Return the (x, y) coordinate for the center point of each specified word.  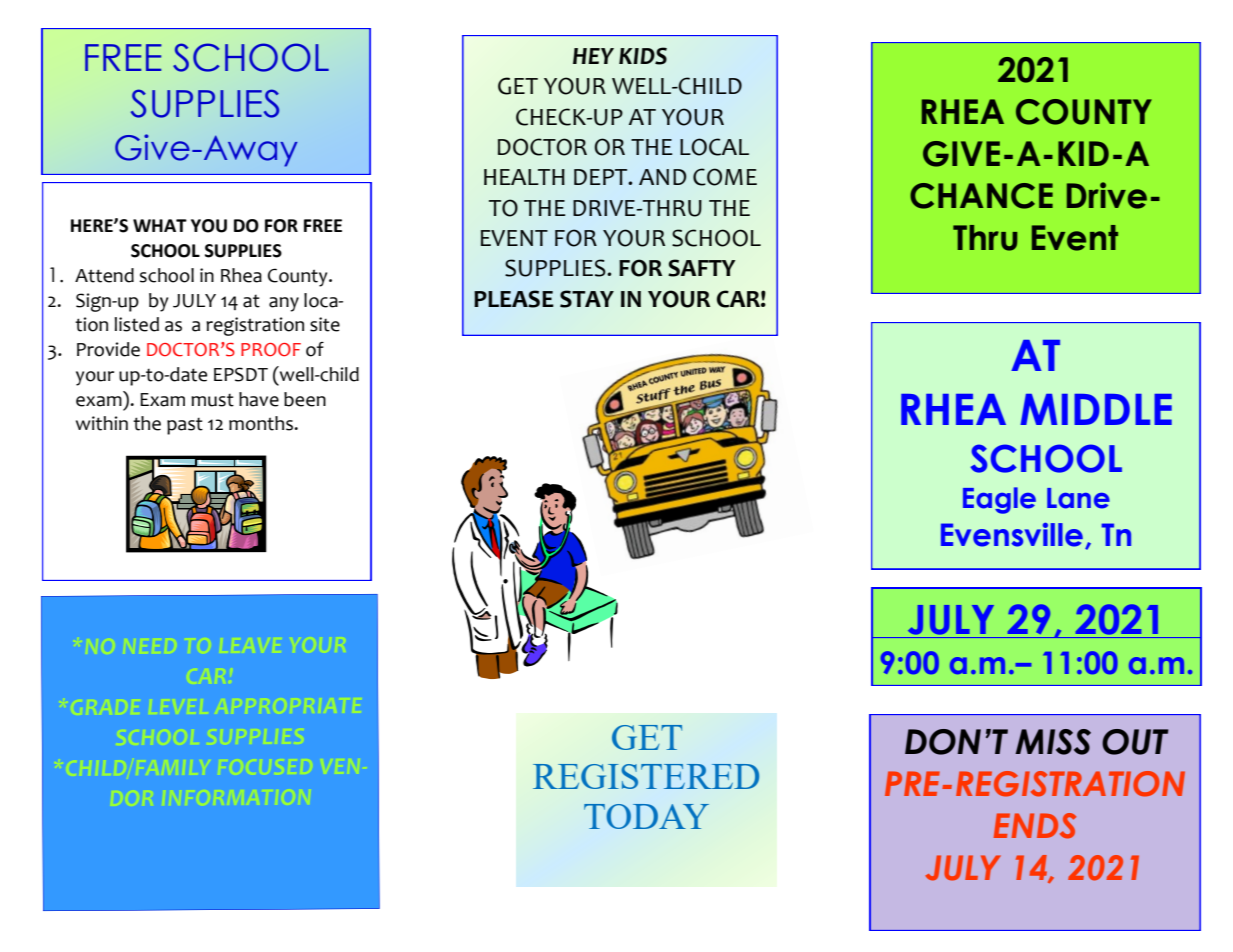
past (185, 426)
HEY (593, 56)
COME (725, 177)
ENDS (1035, 826)
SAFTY (701, 268)
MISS (1053, 742)
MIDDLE (1096, 409)
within (102, 423)
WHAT (160, 225)
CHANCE (981, 196)
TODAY (646, 816)
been (305, 399)
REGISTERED (646, 776)
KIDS (643, 56)
